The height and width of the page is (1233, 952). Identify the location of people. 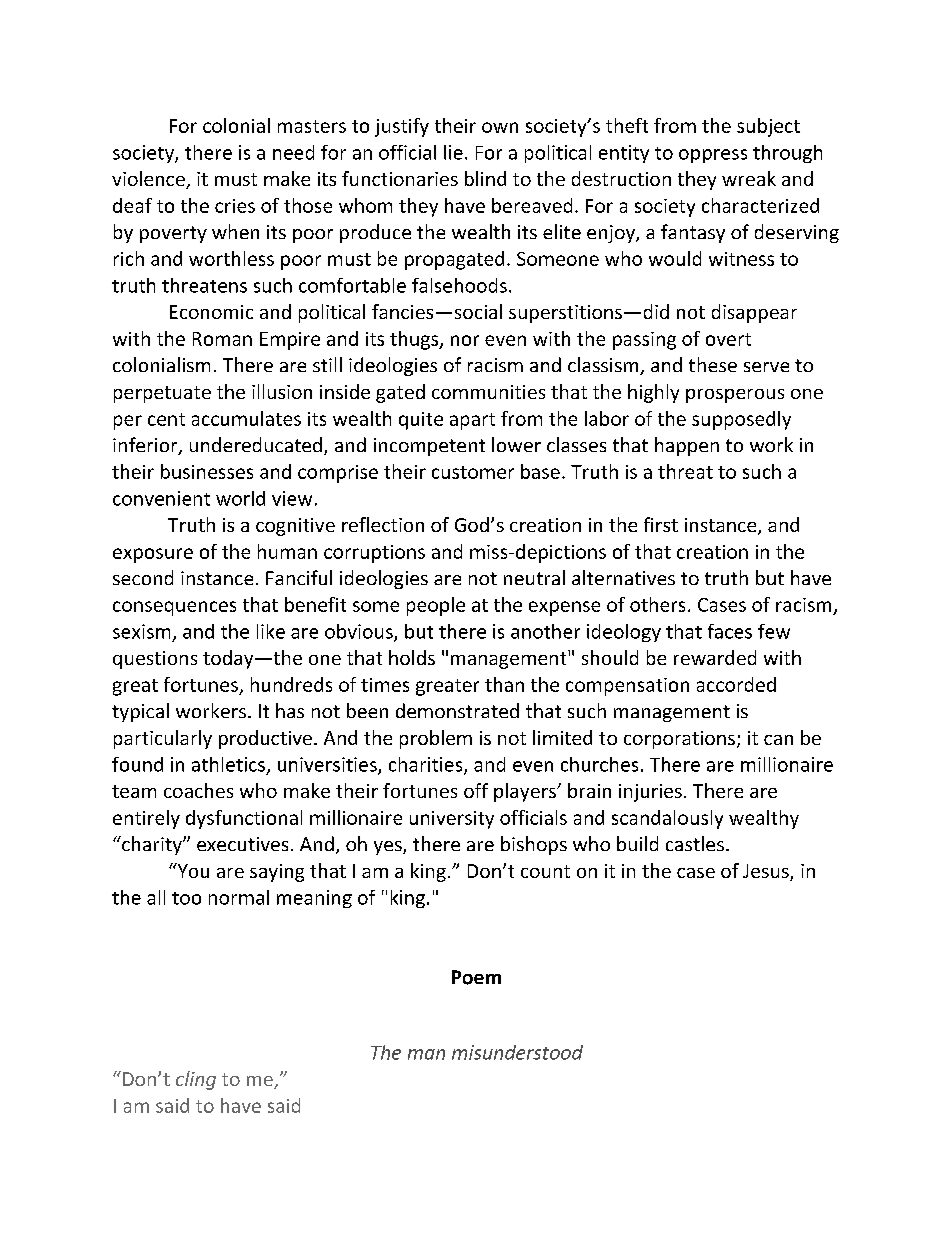
(436, 606).
